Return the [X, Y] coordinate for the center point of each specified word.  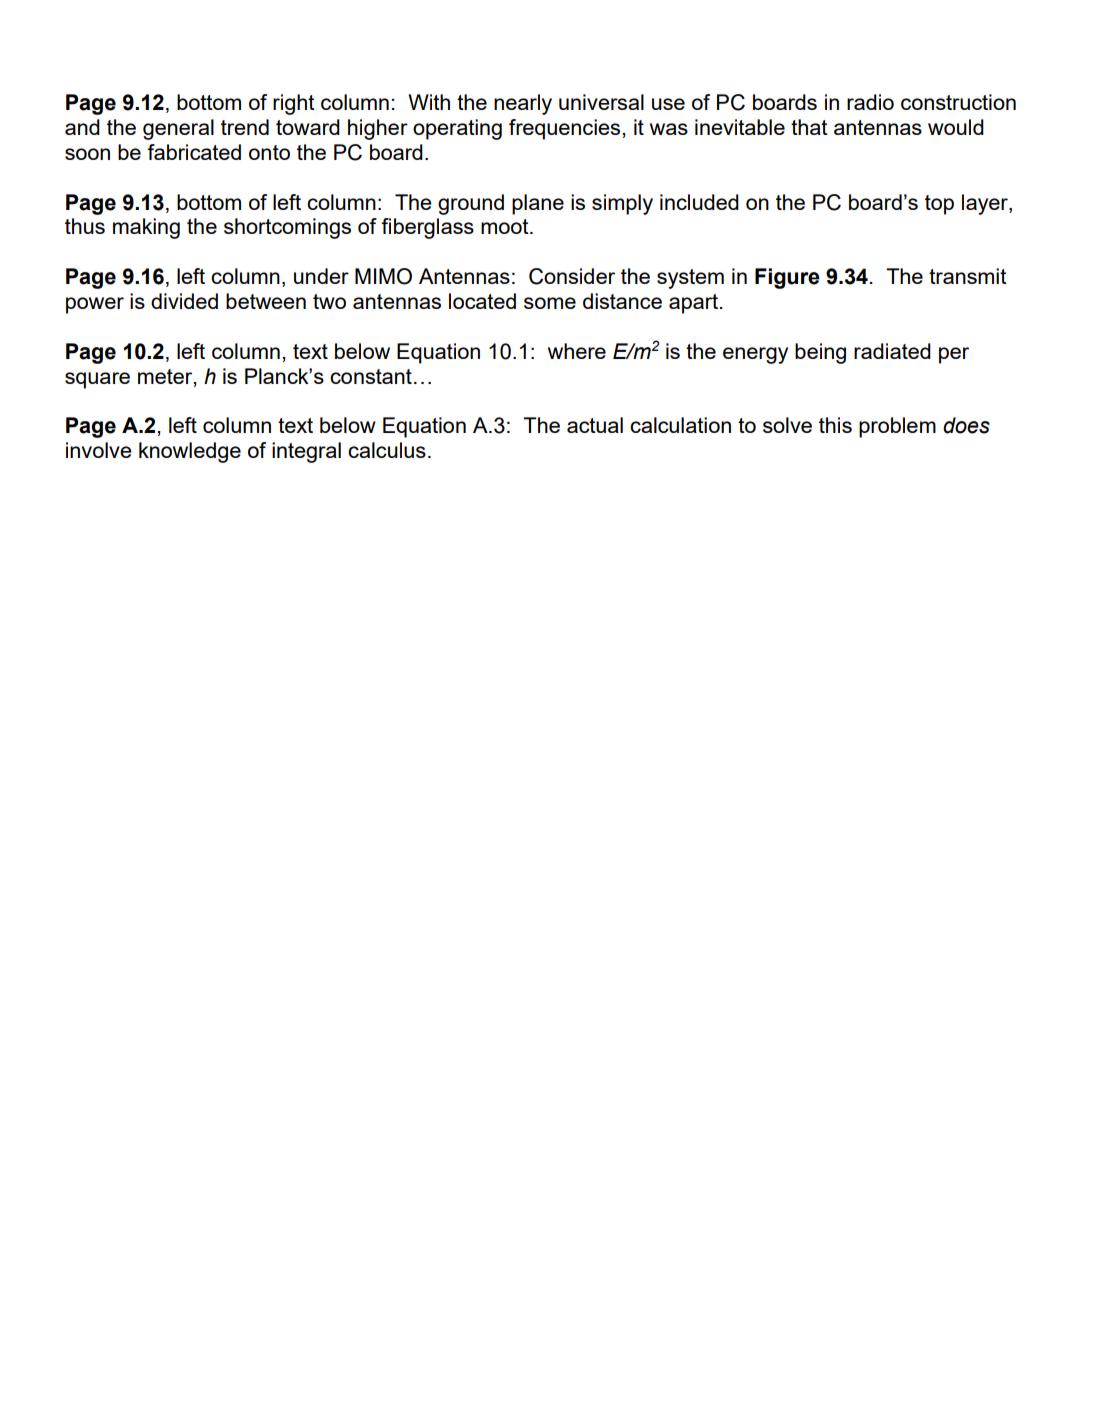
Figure [787, 278]
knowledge [190, 452]
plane [538, 204]
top [939, 205]
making [146, 228]
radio [870, 102]
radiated [892, 351]
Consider [572, 276]
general [178, 129]
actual [595, 425]
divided [184, 301]
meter [166, 377]
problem [897, 427]
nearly [523, 104]
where [577, 351]
